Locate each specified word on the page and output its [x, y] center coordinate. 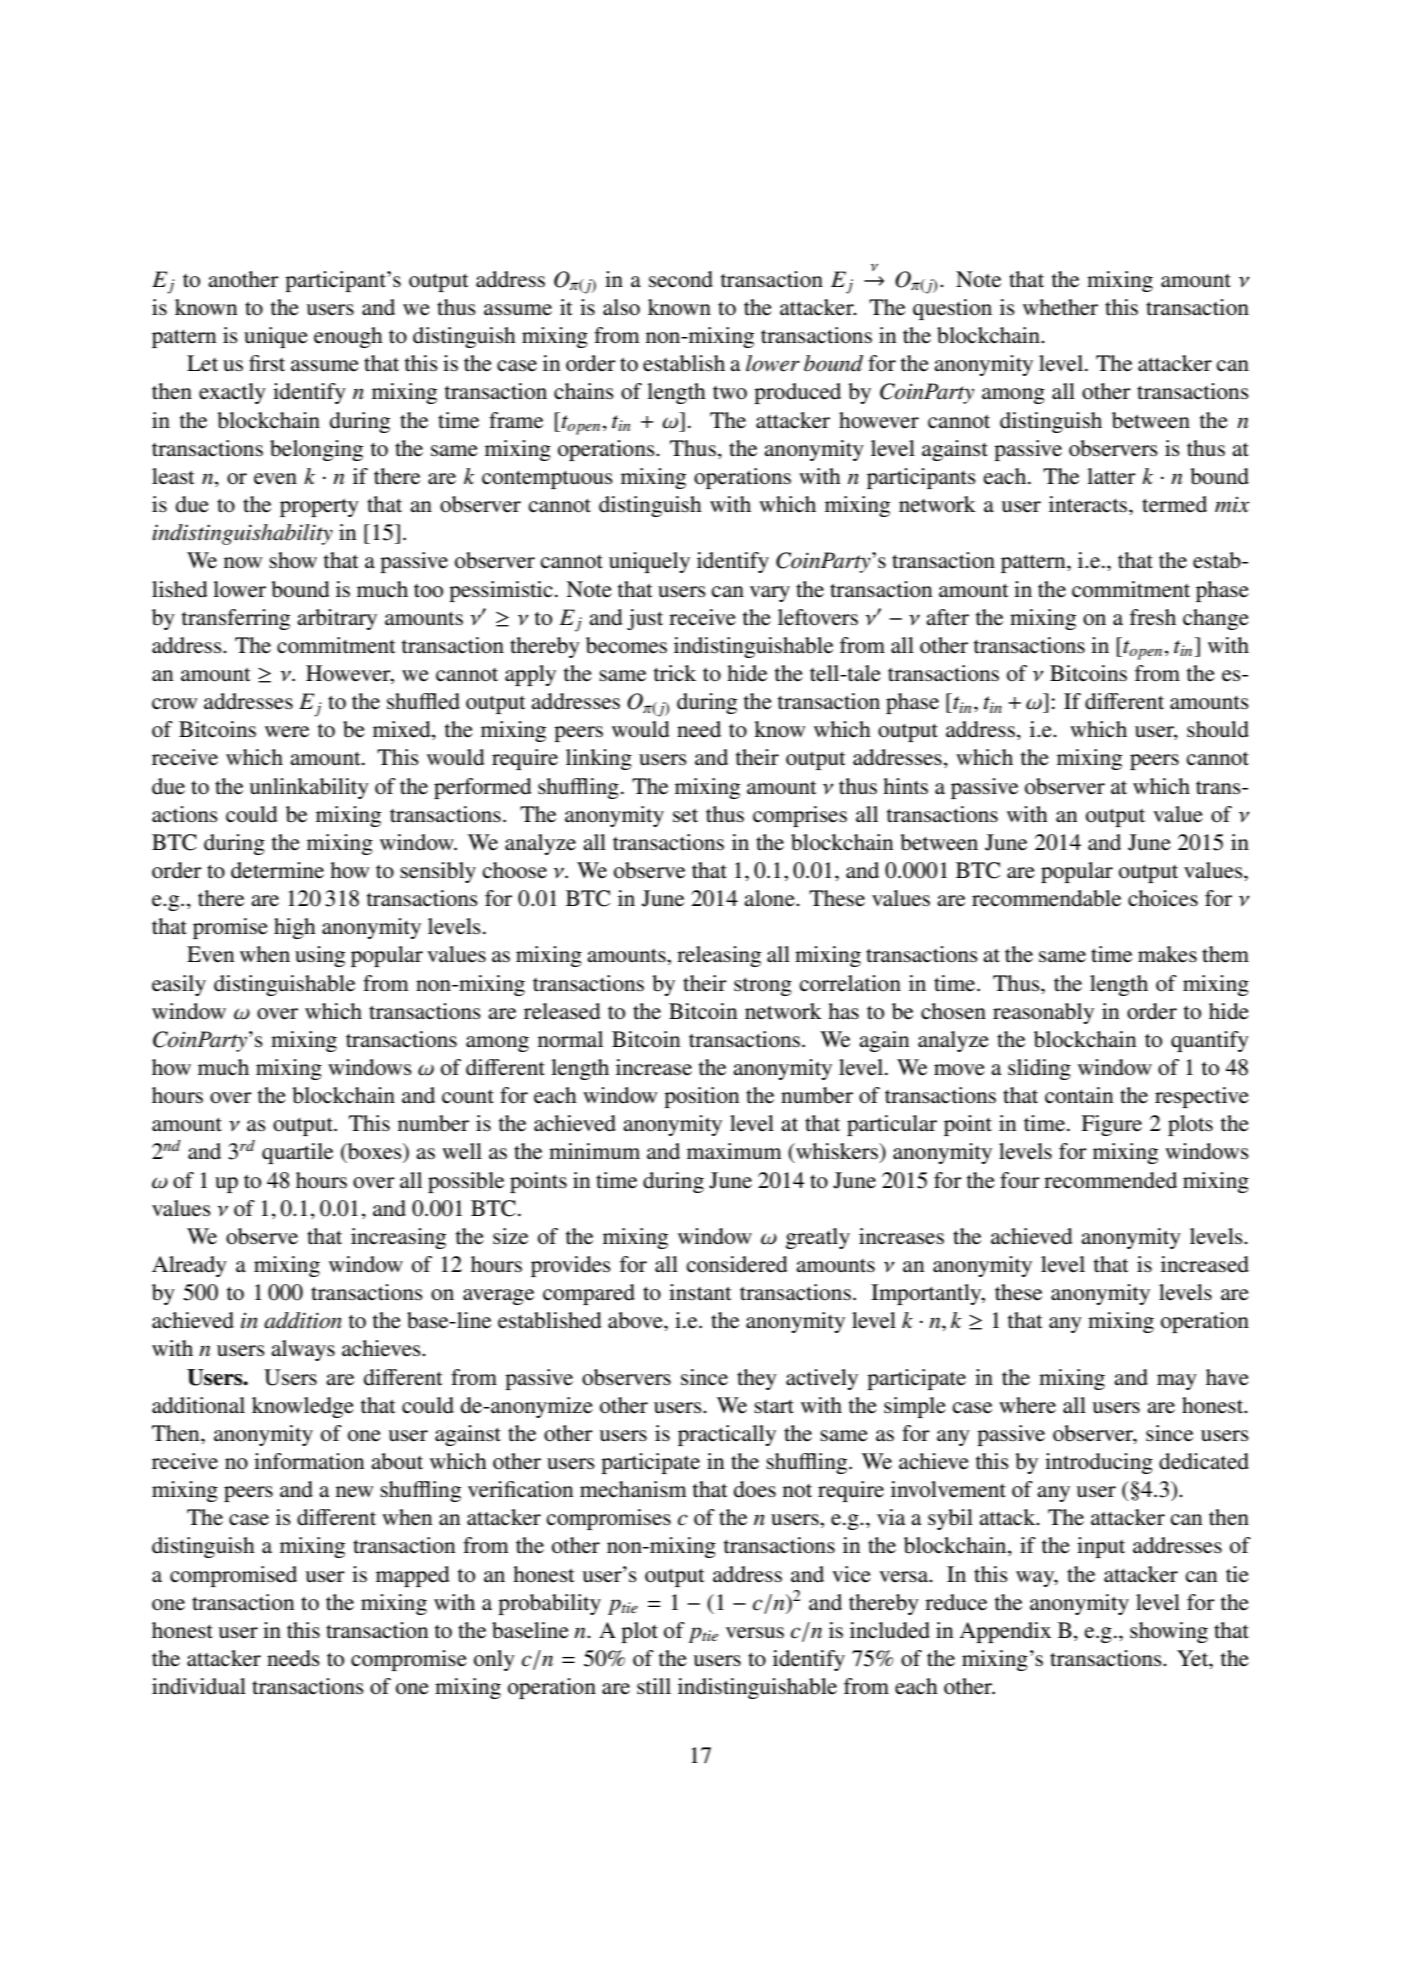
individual [199, 1686]
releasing [719, 956]
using [320, 956]
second [681, 279]
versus [755, 1633]
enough [348, 337]
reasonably [1043, 1013]
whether [1060, 307]
